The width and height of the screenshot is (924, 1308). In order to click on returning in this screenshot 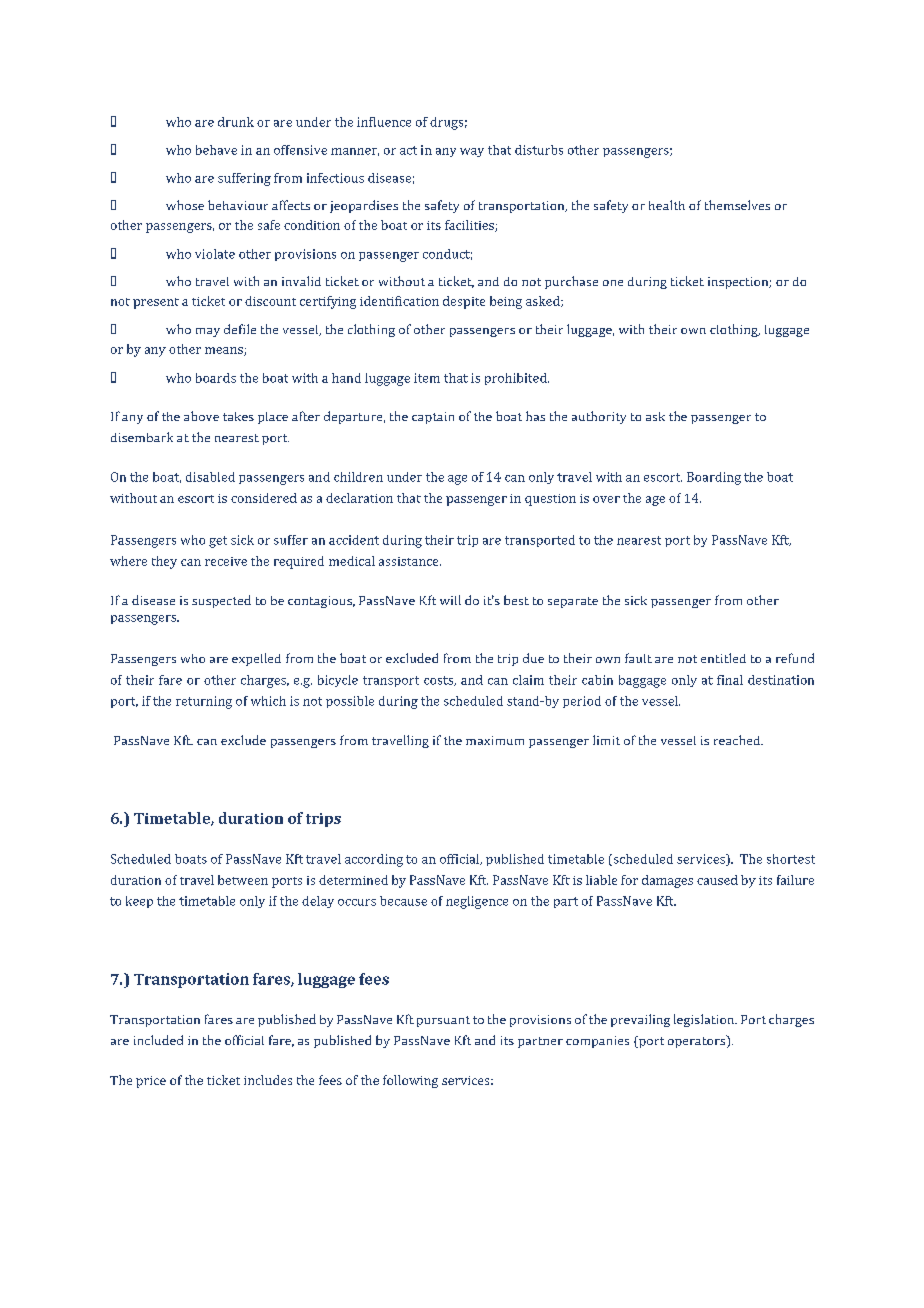, I will do `click(204, 702)`.
